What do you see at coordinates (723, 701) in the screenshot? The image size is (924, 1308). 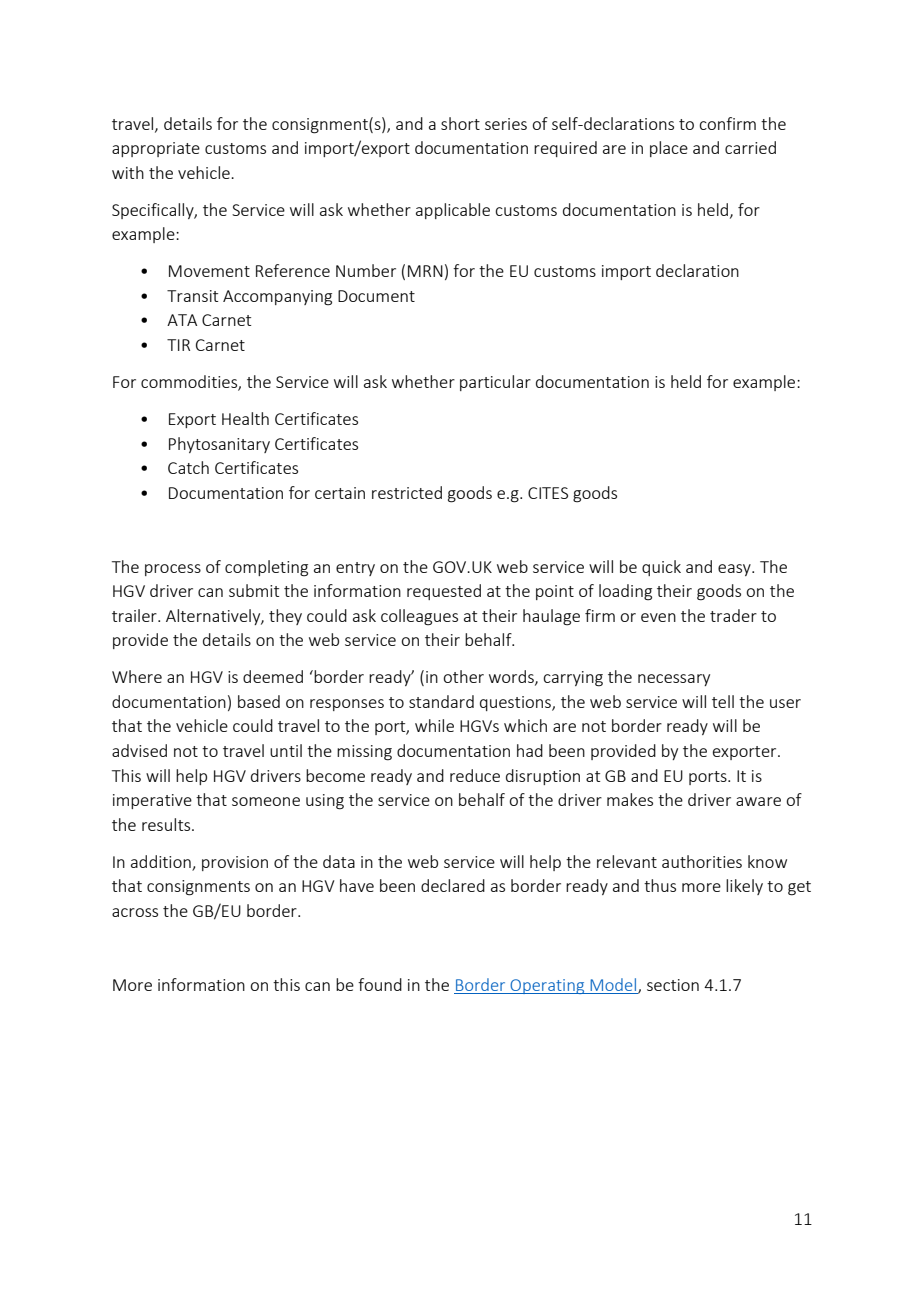 I see `tell` at bounding box center [723, 701].
